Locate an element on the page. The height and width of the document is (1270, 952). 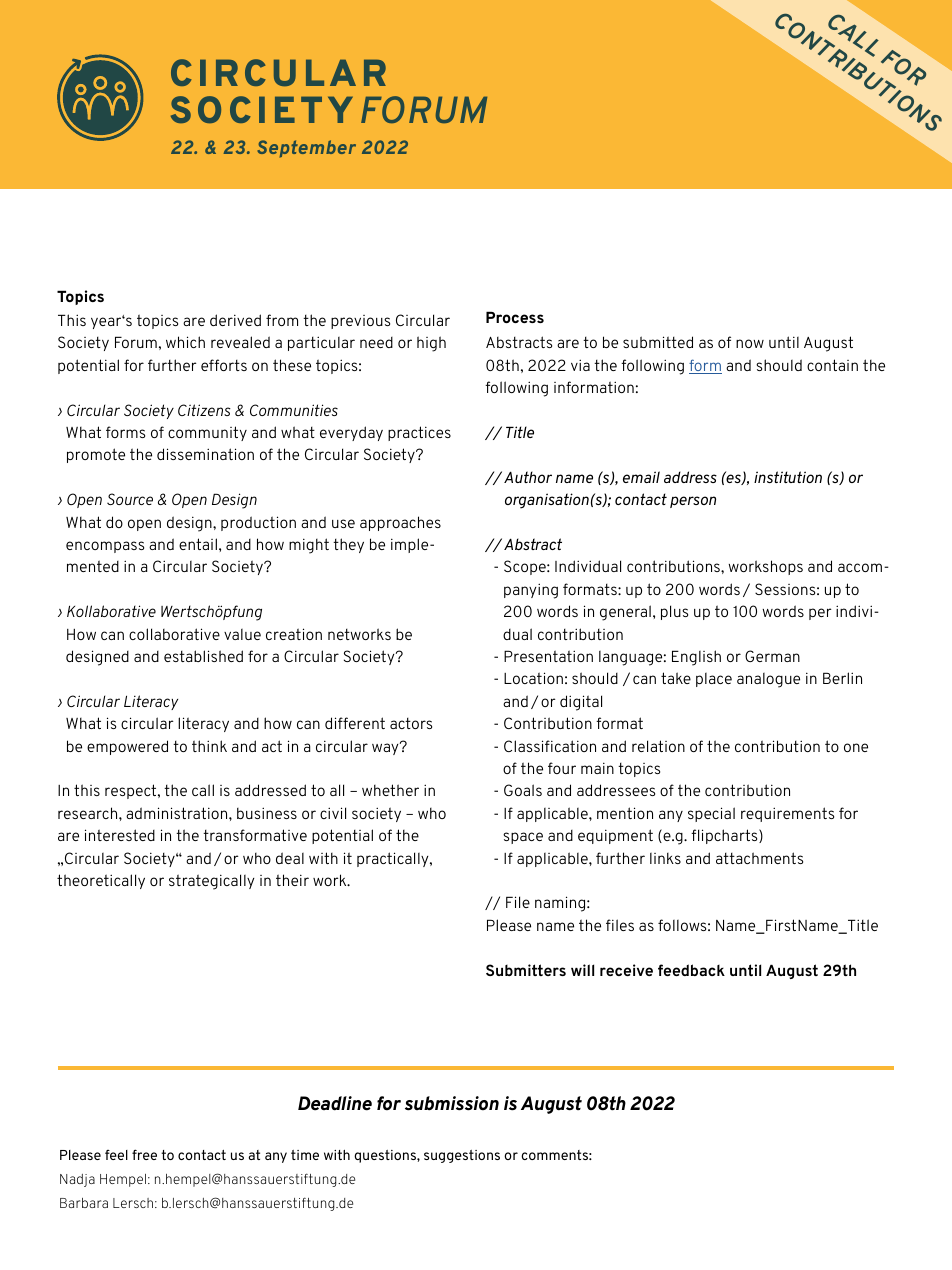
approaches is located at coordinates (400, 523).
